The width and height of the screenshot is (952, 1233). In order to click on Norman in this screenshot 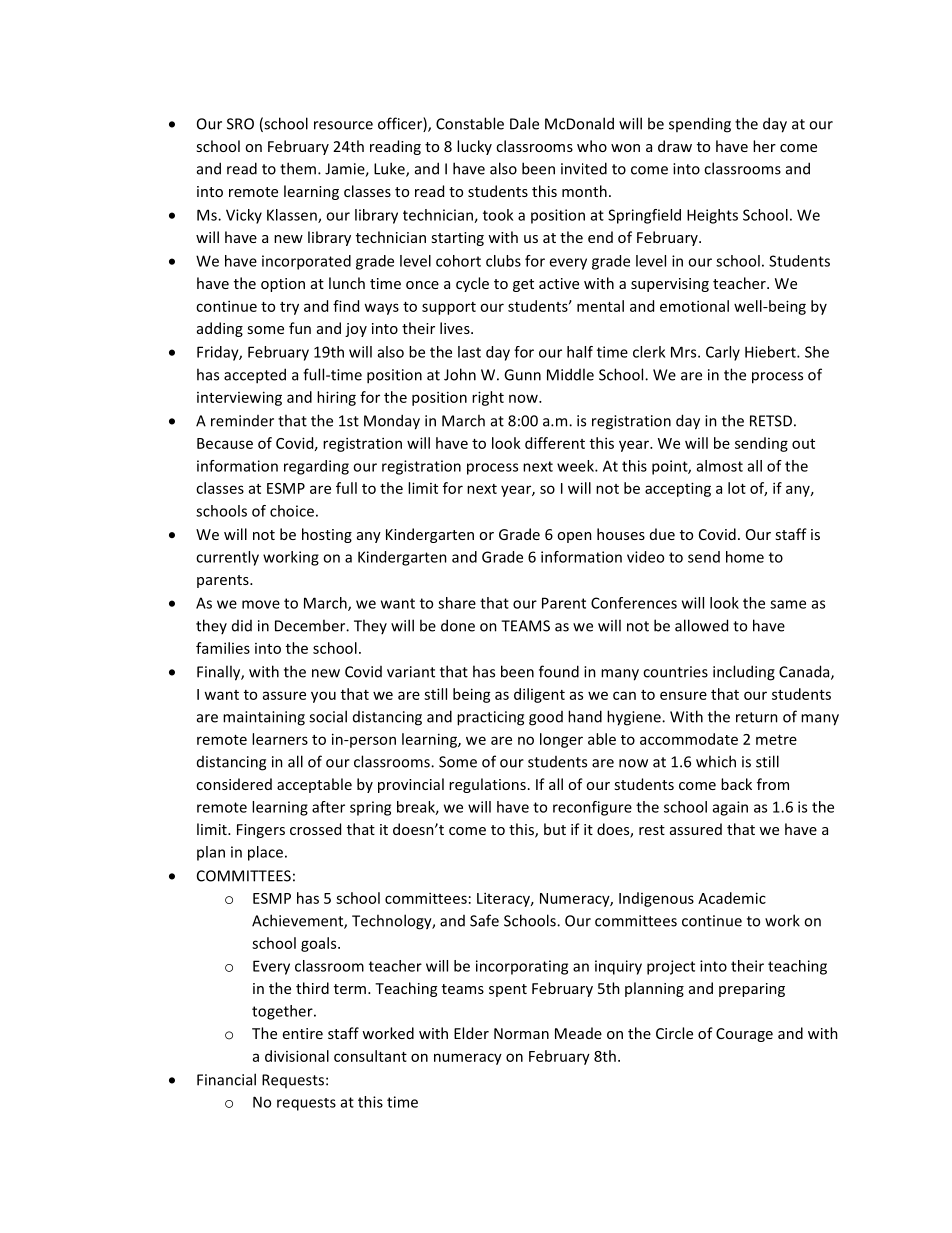, I will do `click(521, 1033)`.
